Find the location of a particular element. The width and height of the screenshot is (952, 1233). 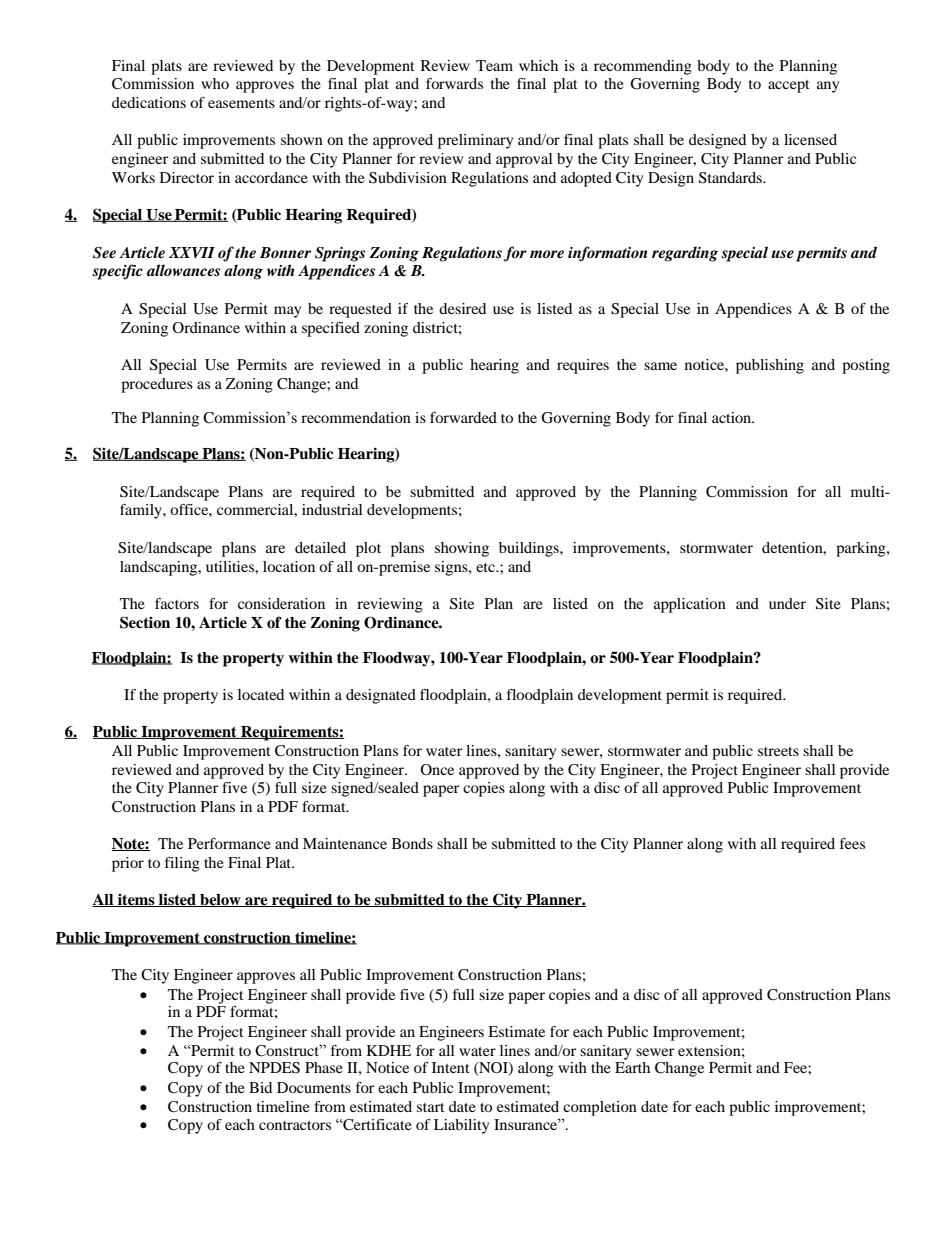

publishing is located at coordinates (770, 366).
